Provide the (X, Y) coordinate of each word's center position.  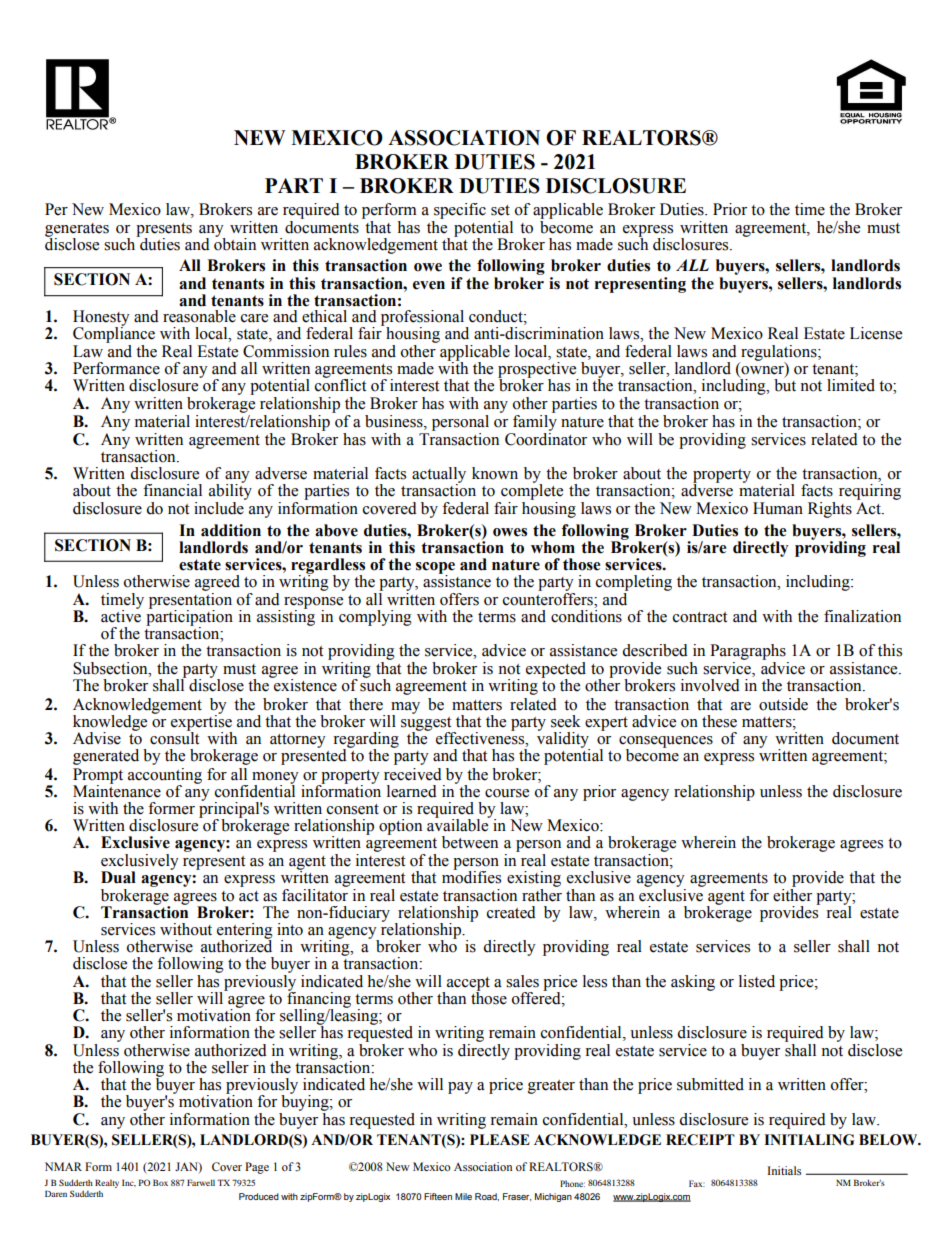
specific (460, 211)
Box (160, 1182)
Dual (118, 877)
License (876, 333)
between (470, 842)
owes (510, 532)
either (792, 894)
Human (778, 508)
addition (231, 530)
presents (164, 231)
